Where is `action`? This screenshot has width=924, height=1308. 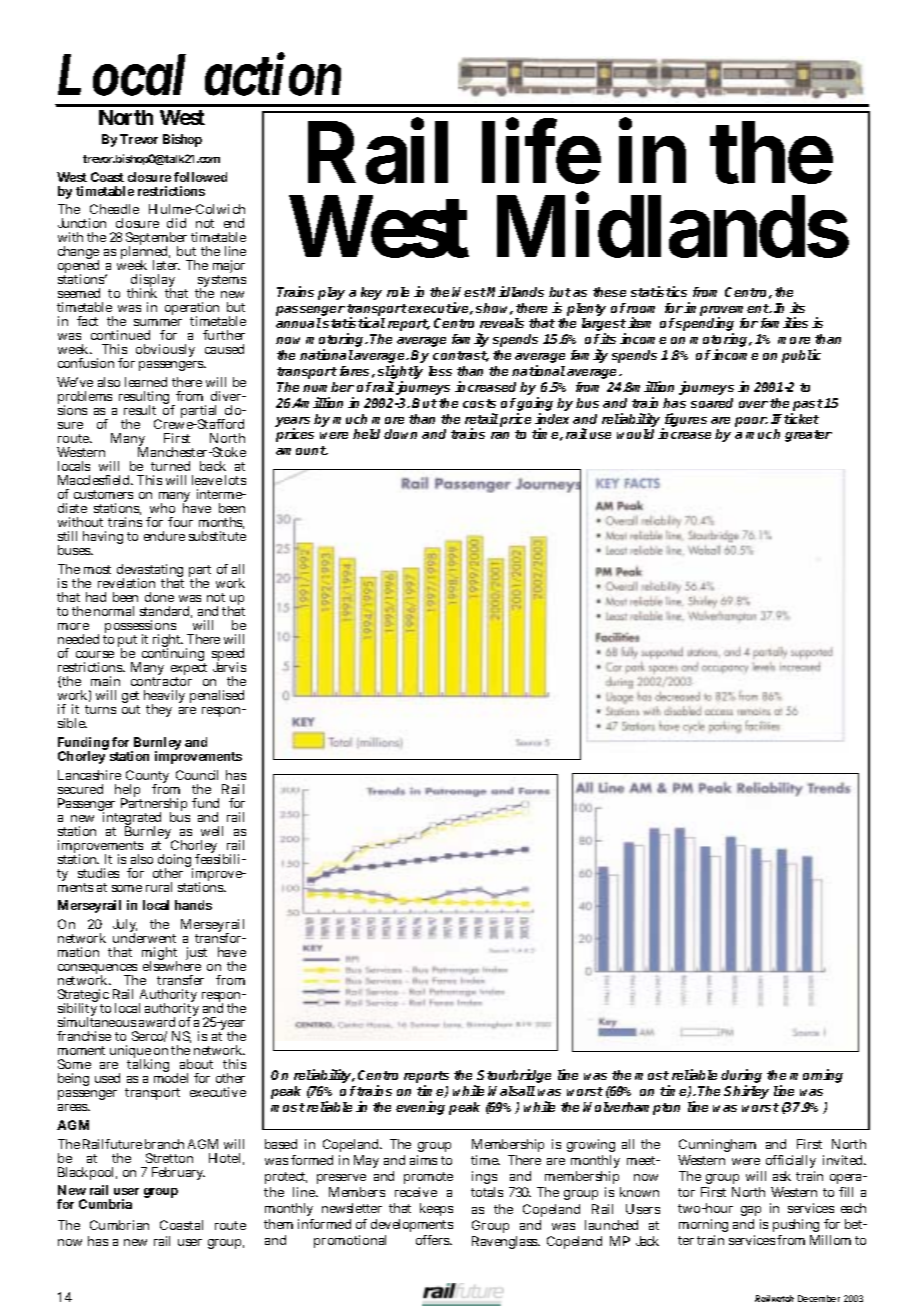 action is located at coordinates (273, 75).
